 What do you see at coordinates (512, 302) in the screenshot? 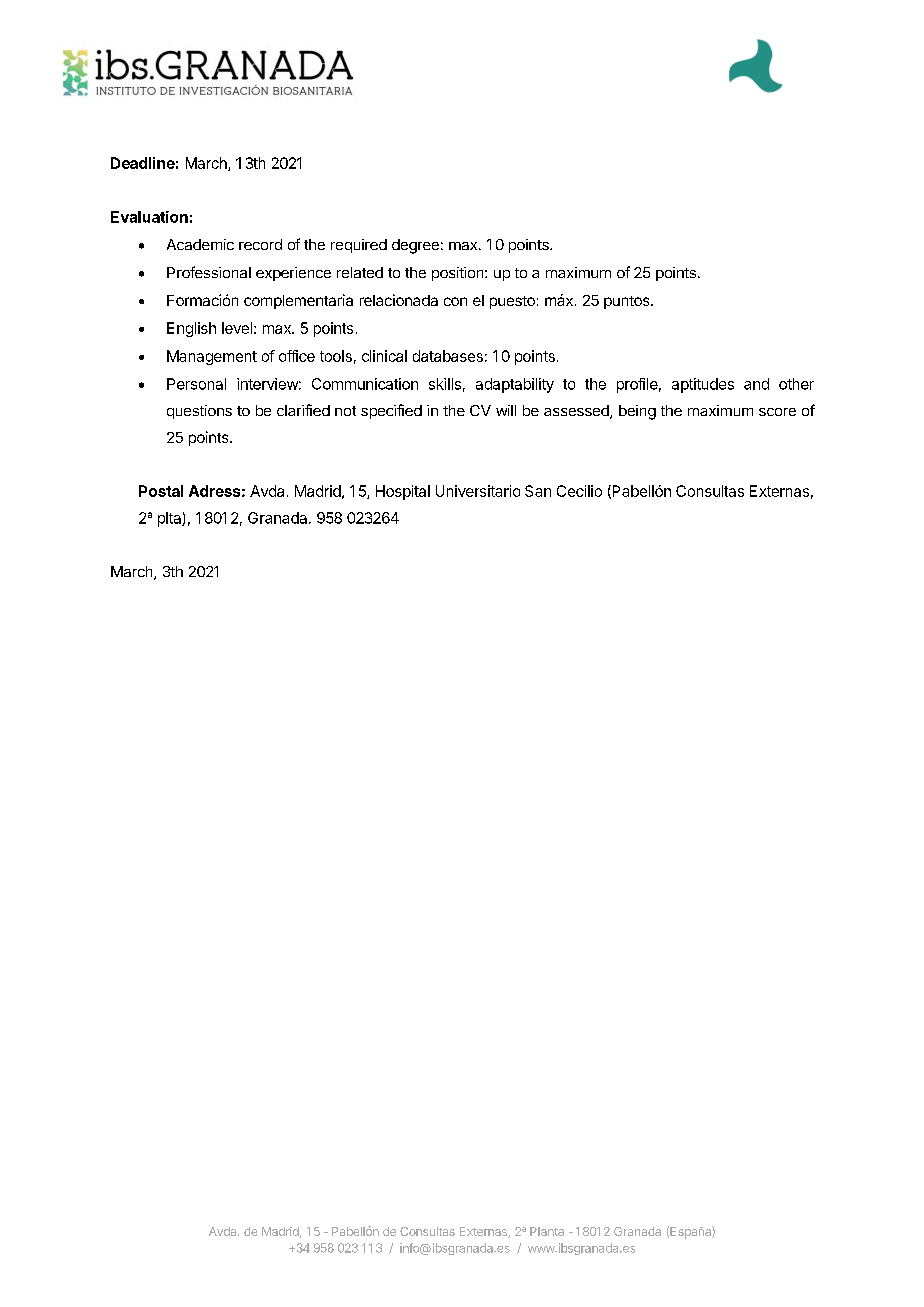
I see `puesto` at bounding box center [512, 302].
